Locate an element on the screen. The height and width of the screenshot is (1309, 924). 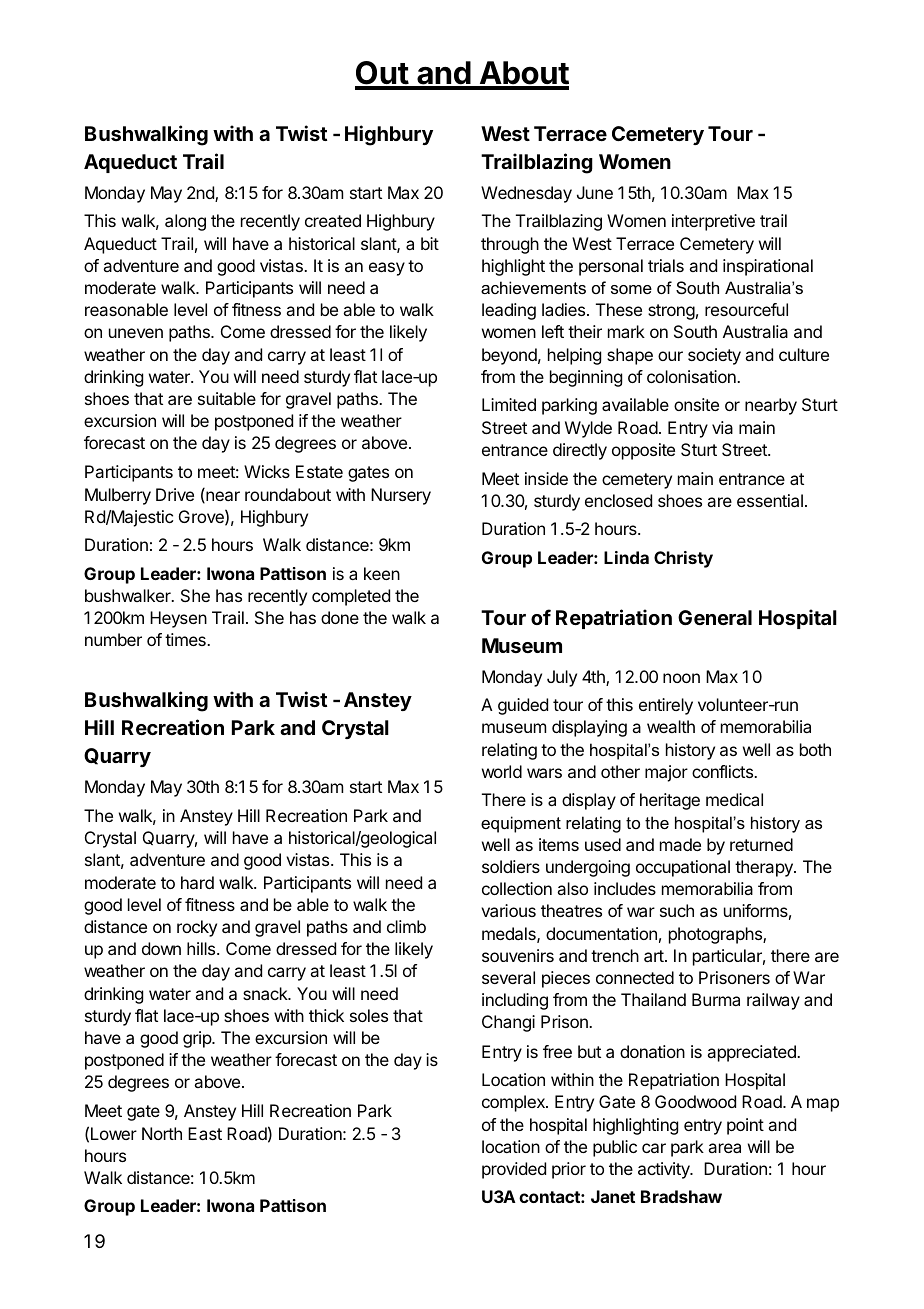
area is located at coordinates (724, 1148).
